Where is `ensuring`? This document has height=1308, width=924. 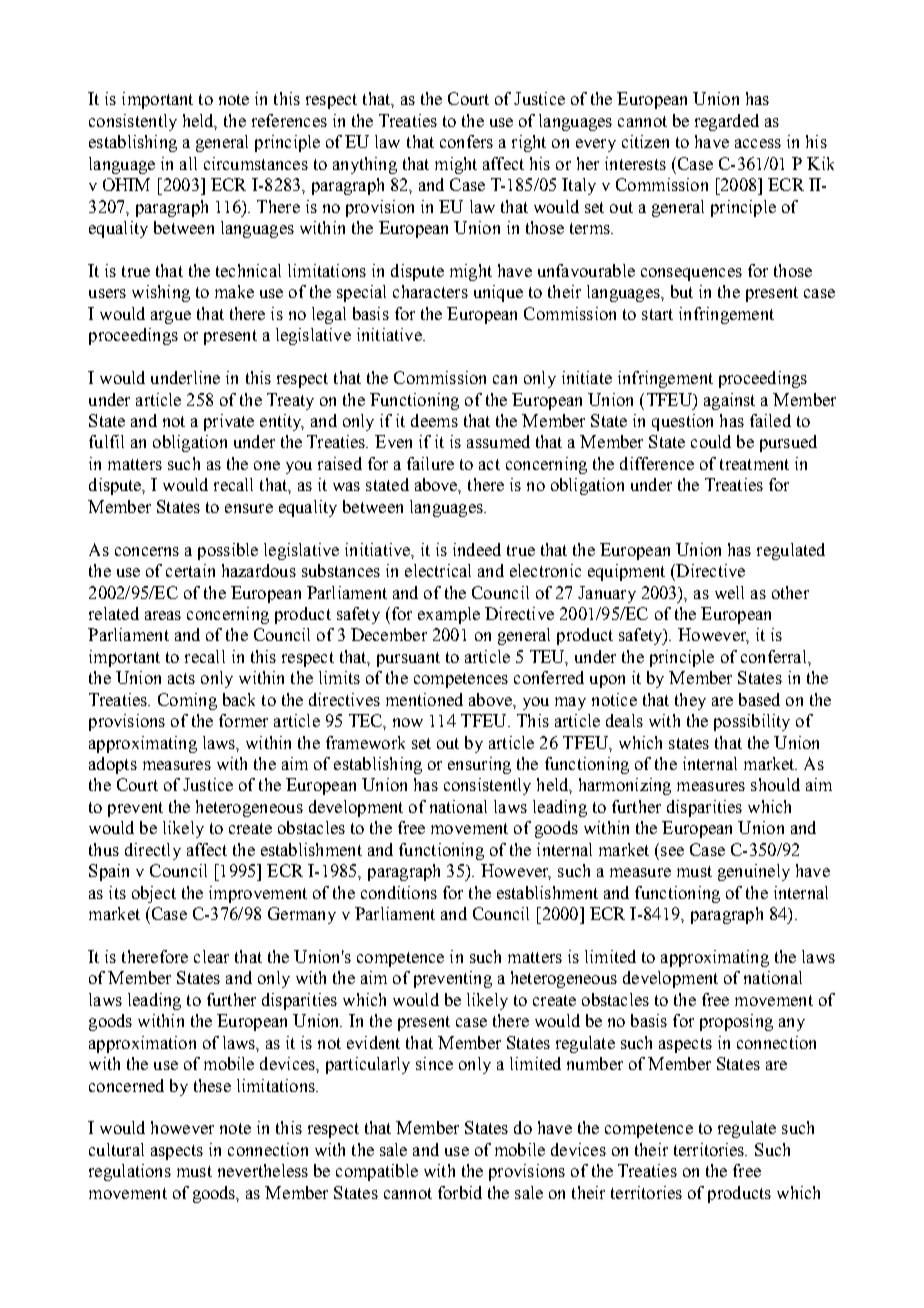 ensuring is located at coordinates (479, 765).
